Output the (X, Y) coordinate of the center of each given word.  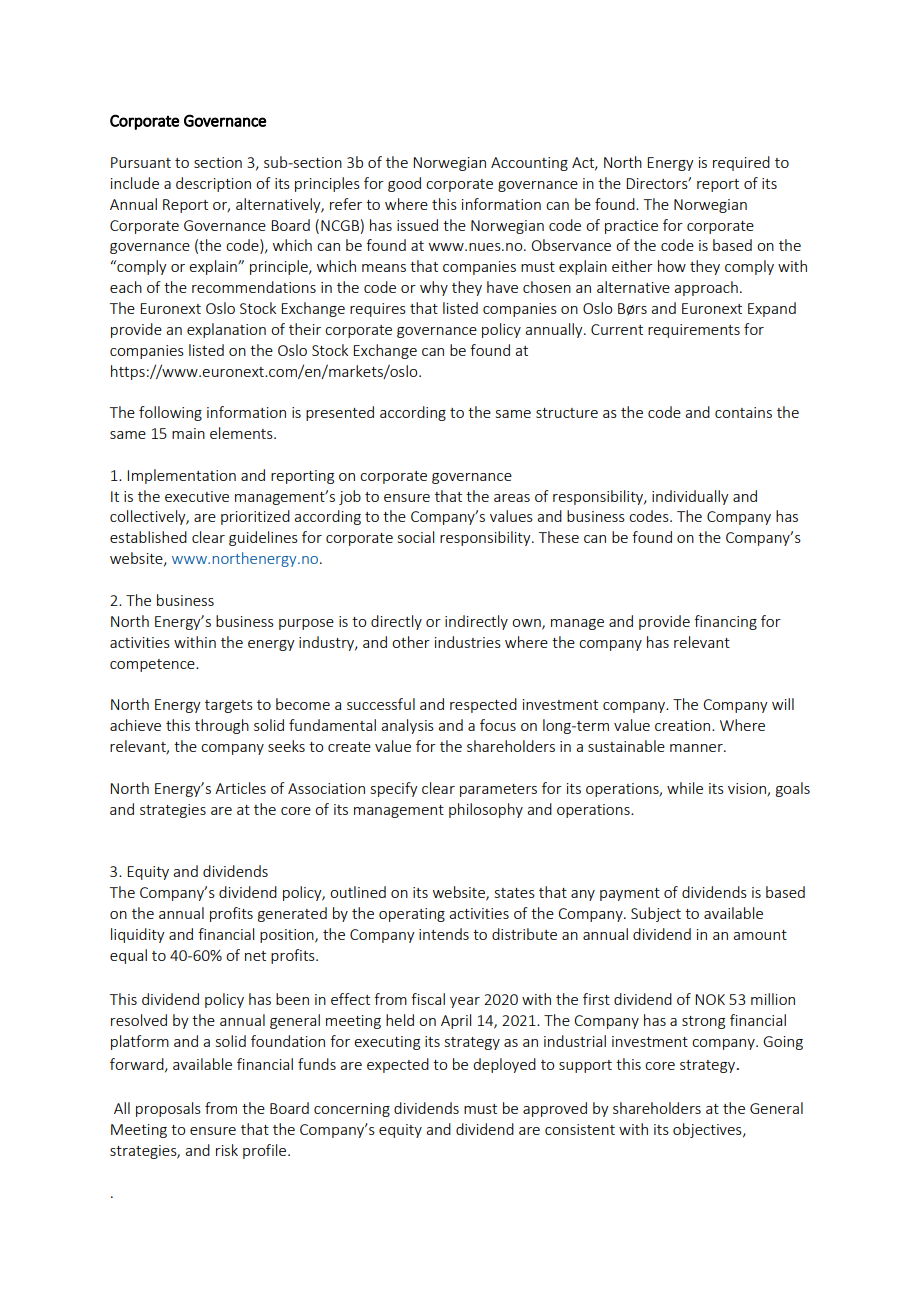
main (188, 433)
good (404, 184)
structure (567, 413)
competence (153, 665)
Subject (656, 914)
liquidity (138, 935)
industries (468, 642)
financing (725, 622)
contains (743, 412)
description (213, 184)
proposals (168, 1109)
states (515, 893)
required (741, 163)
